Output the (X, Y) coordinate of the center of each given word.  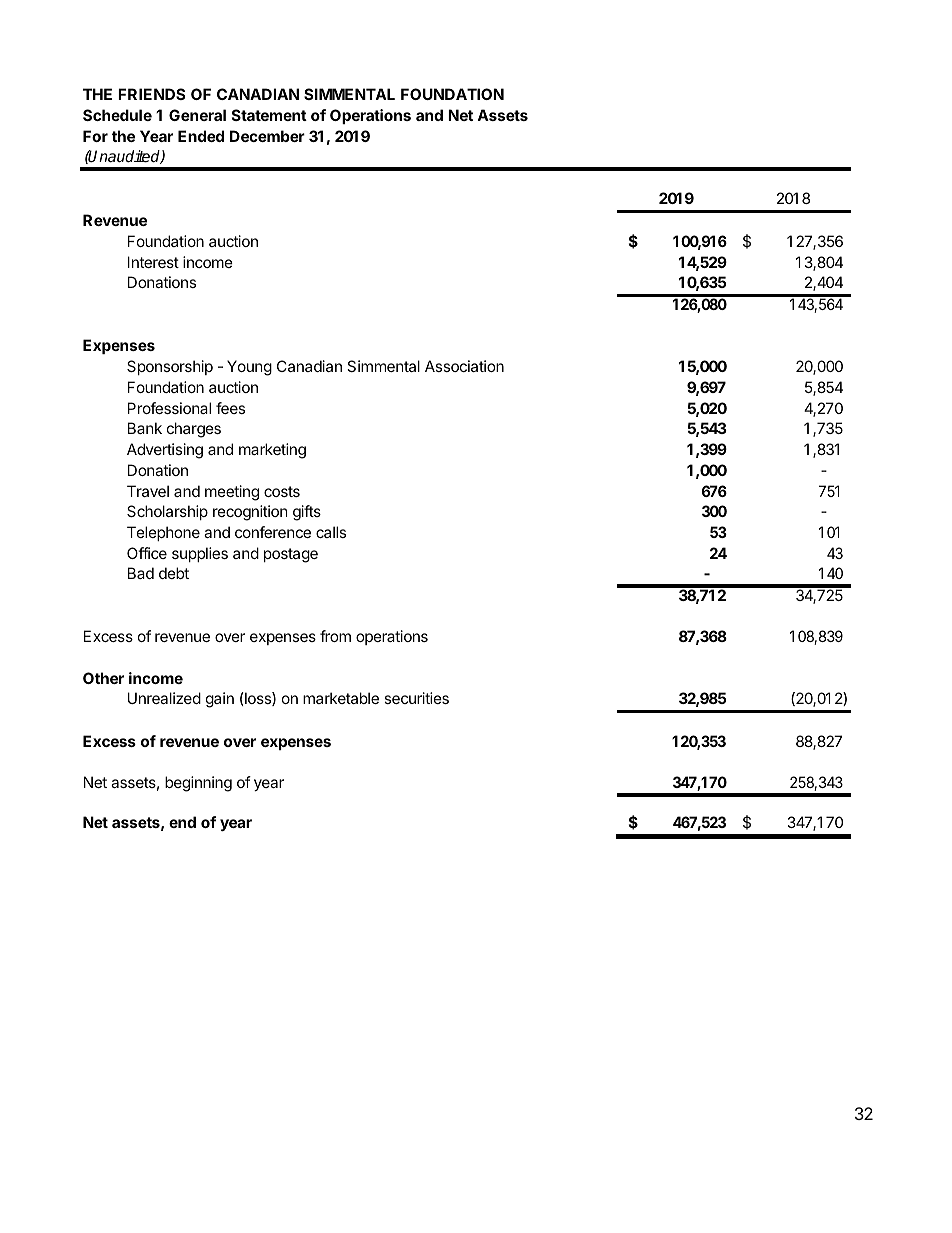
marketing (272, 451)
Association (464, 366)
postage (291, 555)
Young (249, 368)
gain (220, 700)
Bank (145, 428)
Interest (153, 262)
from (335, 636)
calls (331, 532)
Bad (141, 573)
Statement (269, 115)
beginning (198, 784)
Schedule (117, 115)
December (267, 136)
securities (416, 698)
